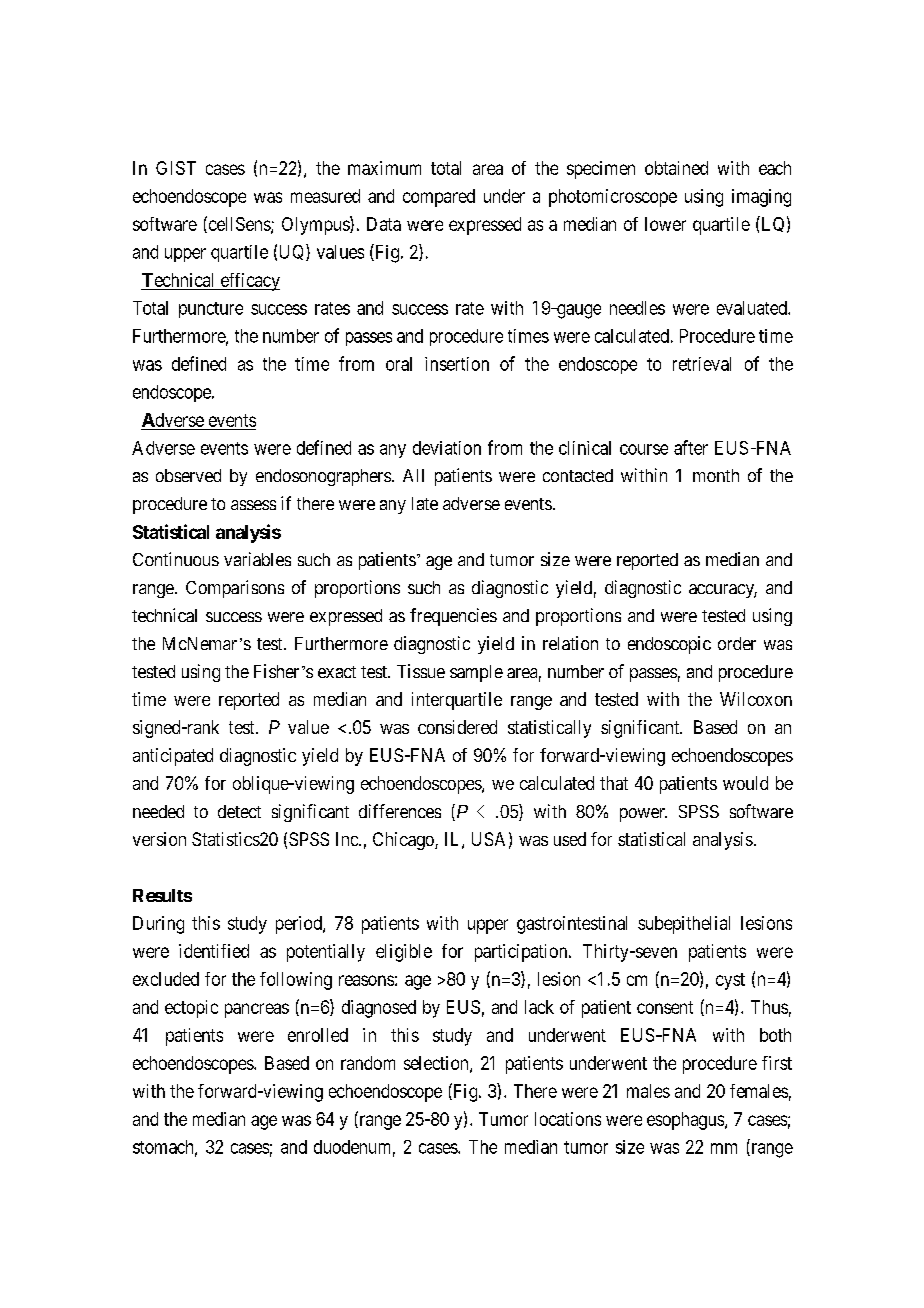 The height and width of the screenshot is (1308, 924). I want to click on selection, so click(437, 1064).
